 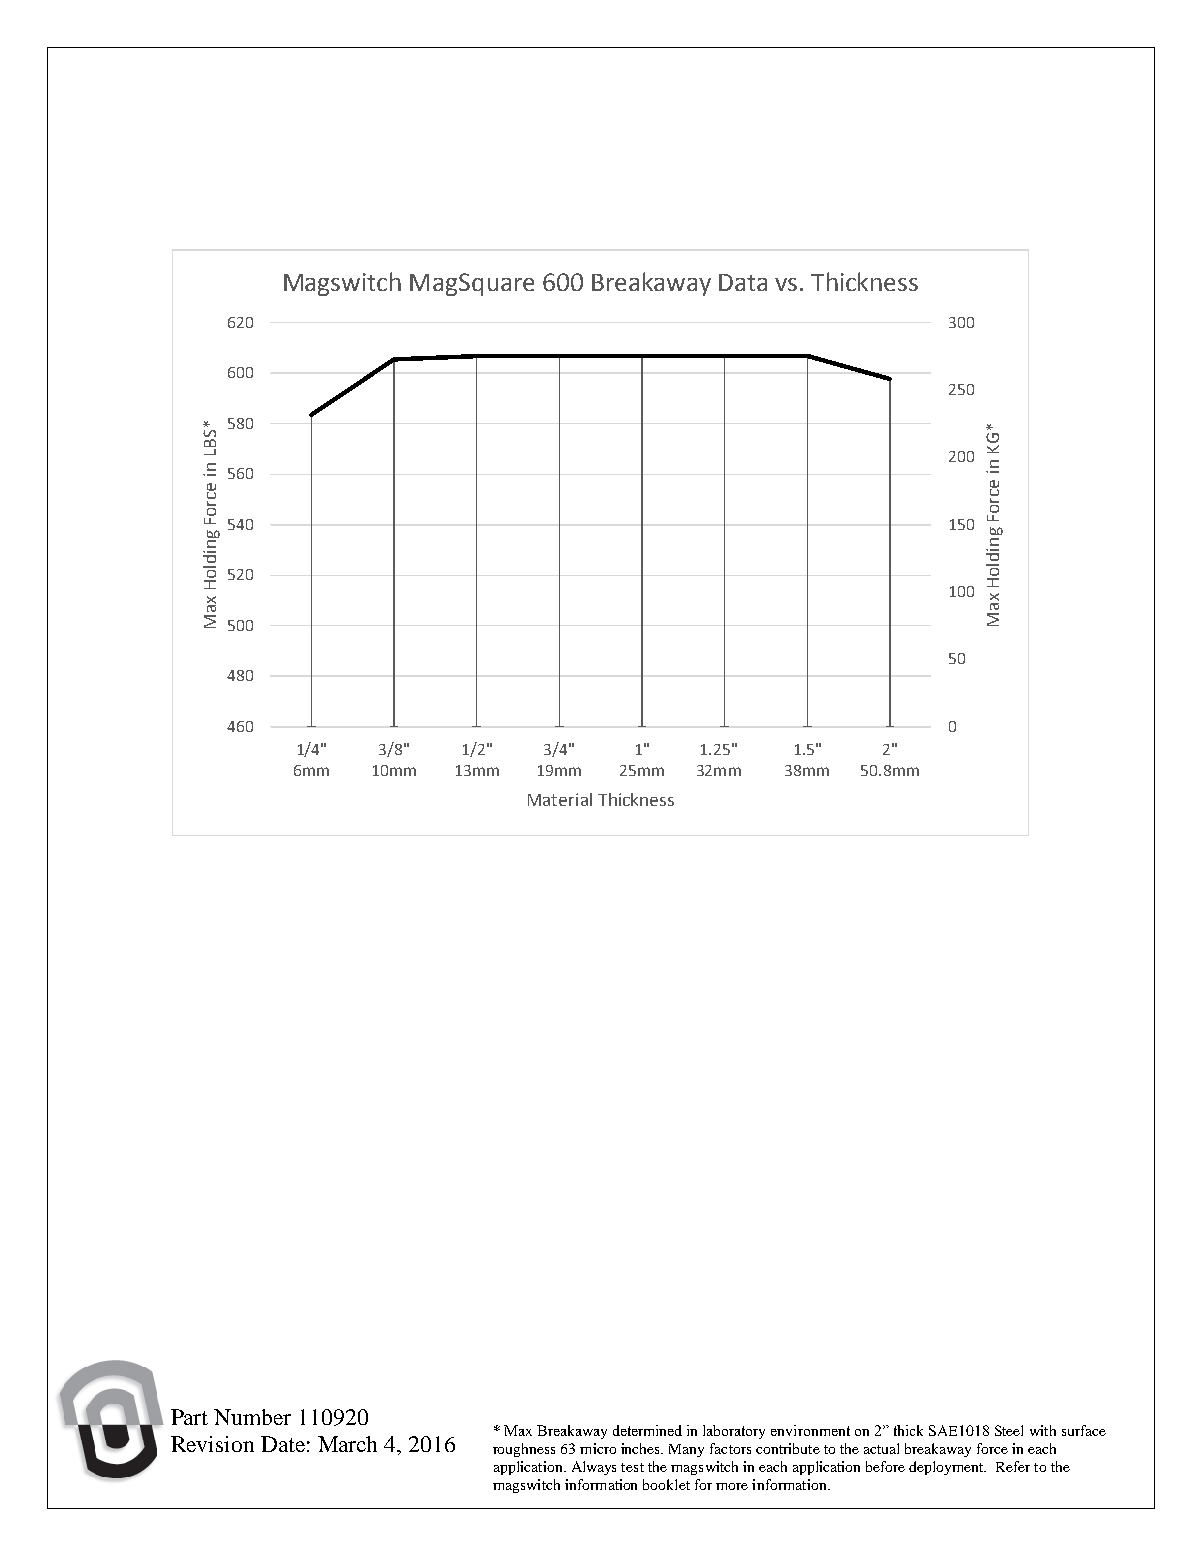 What do you see at coordinates (560, 799) in the page?
I see `Material` at bounding box center [560, 799].
